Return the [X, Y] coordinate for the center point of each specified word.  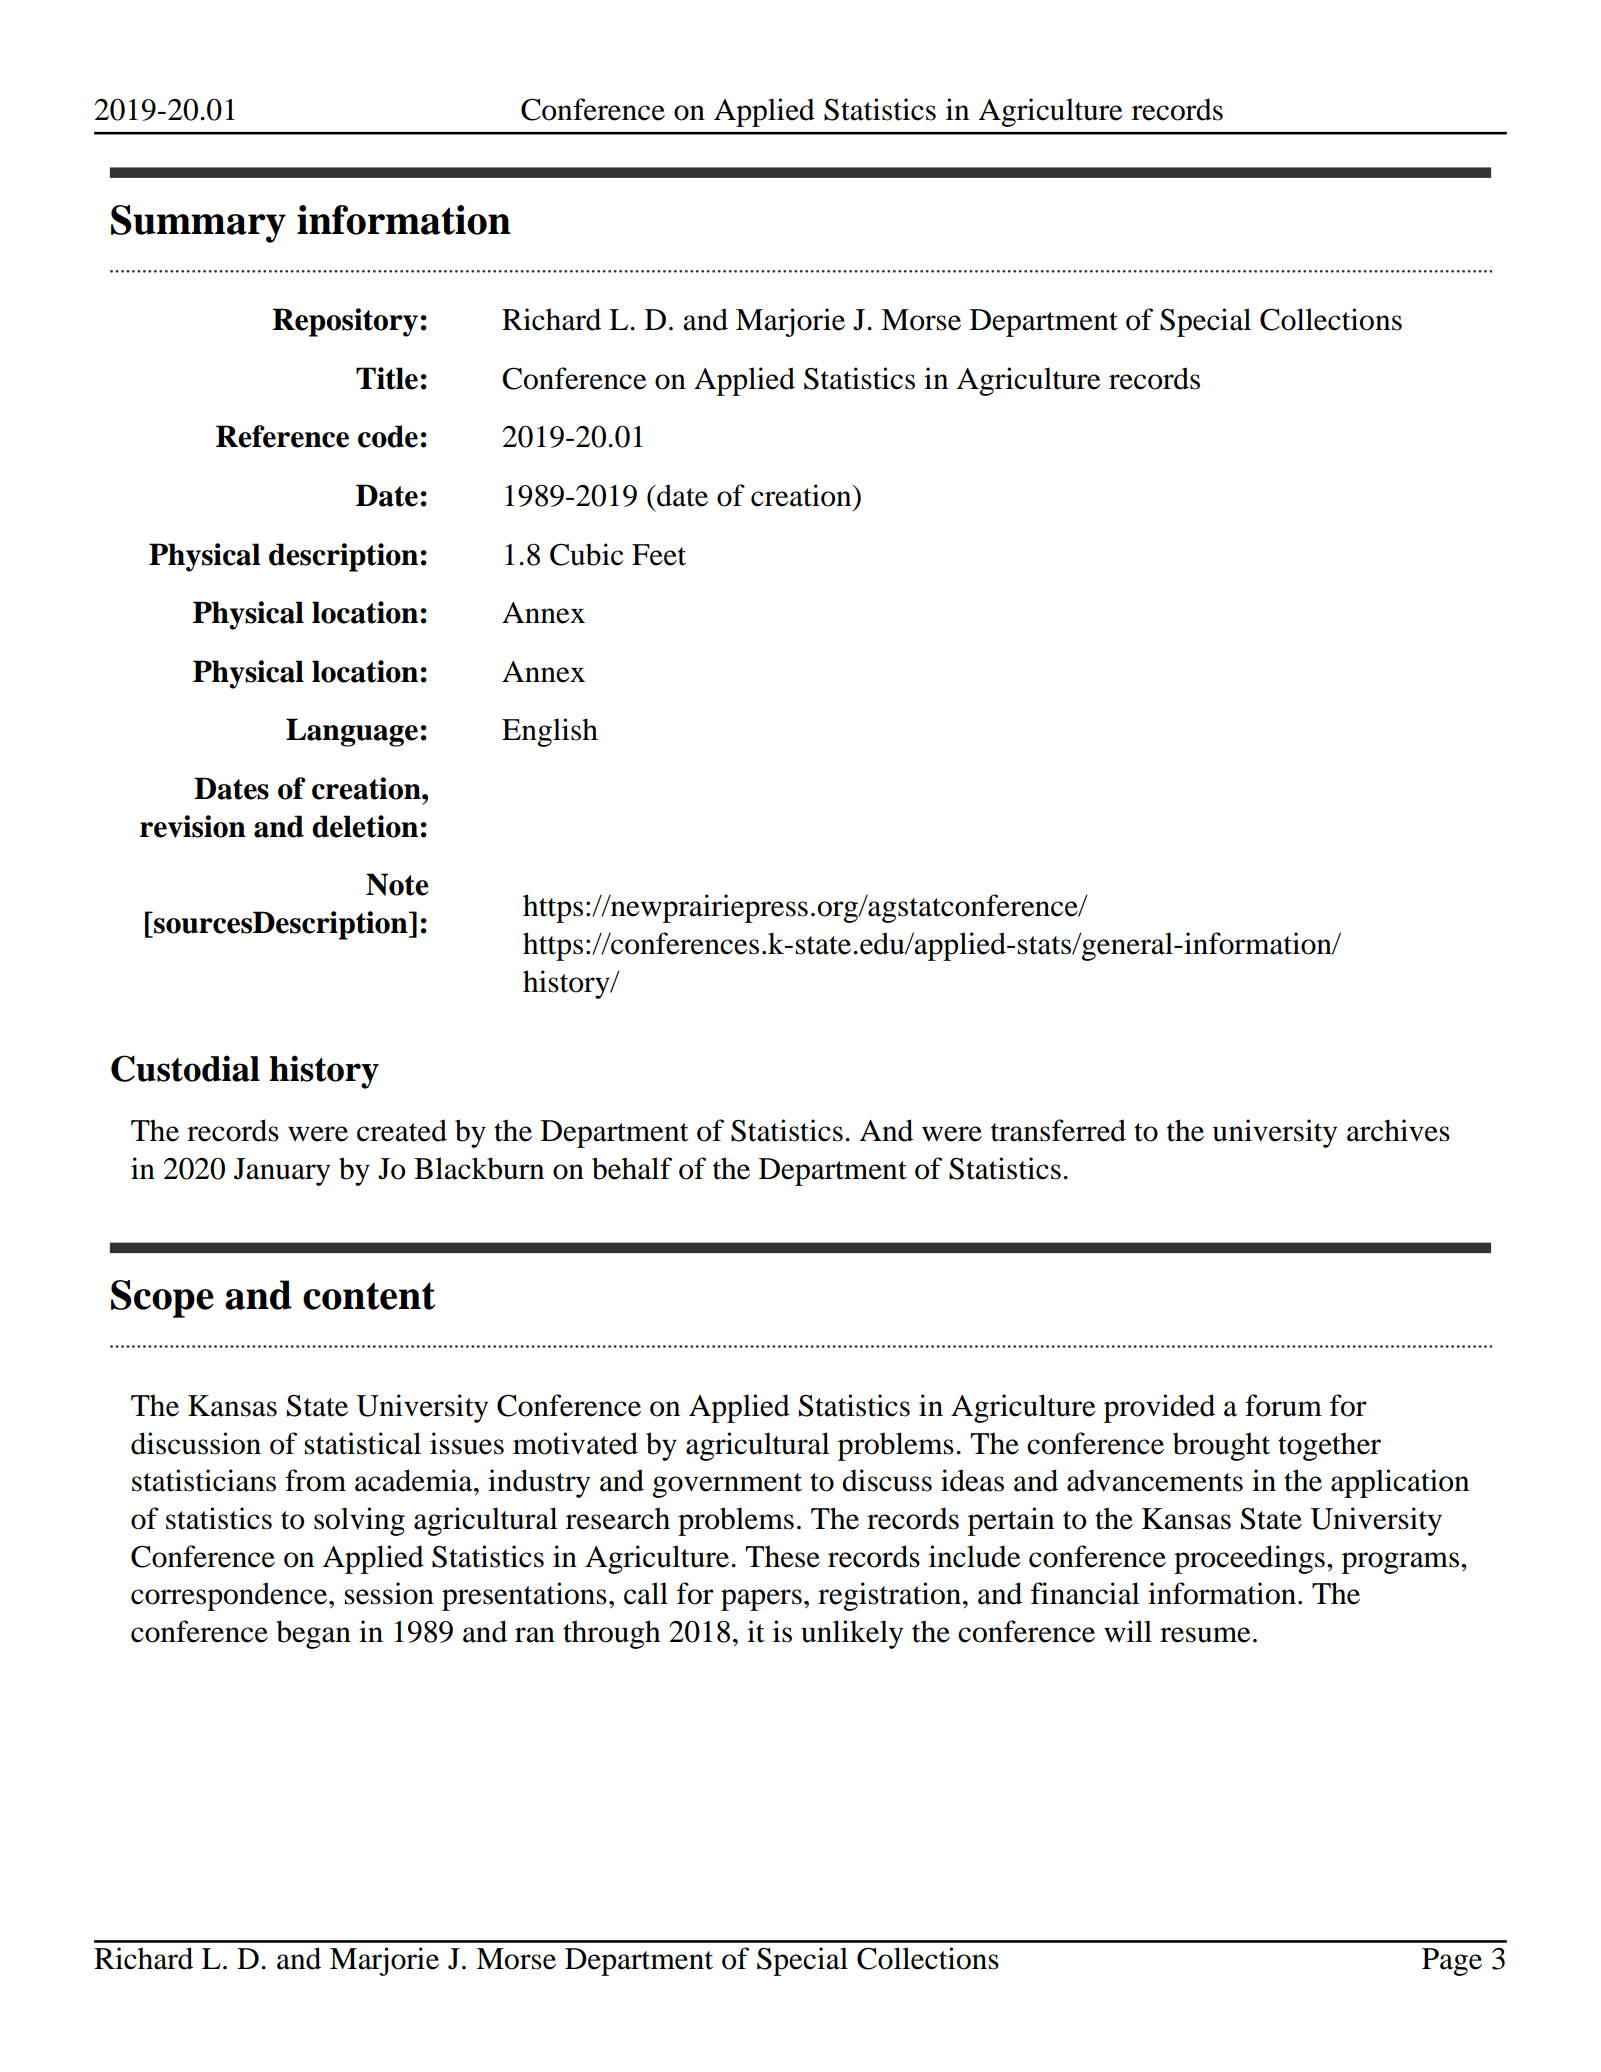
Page [1452, 1962]
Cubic [586, 554]
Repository [345, 322]
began [313, 1634]
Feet [659, 555]
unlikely [852, 1634]
